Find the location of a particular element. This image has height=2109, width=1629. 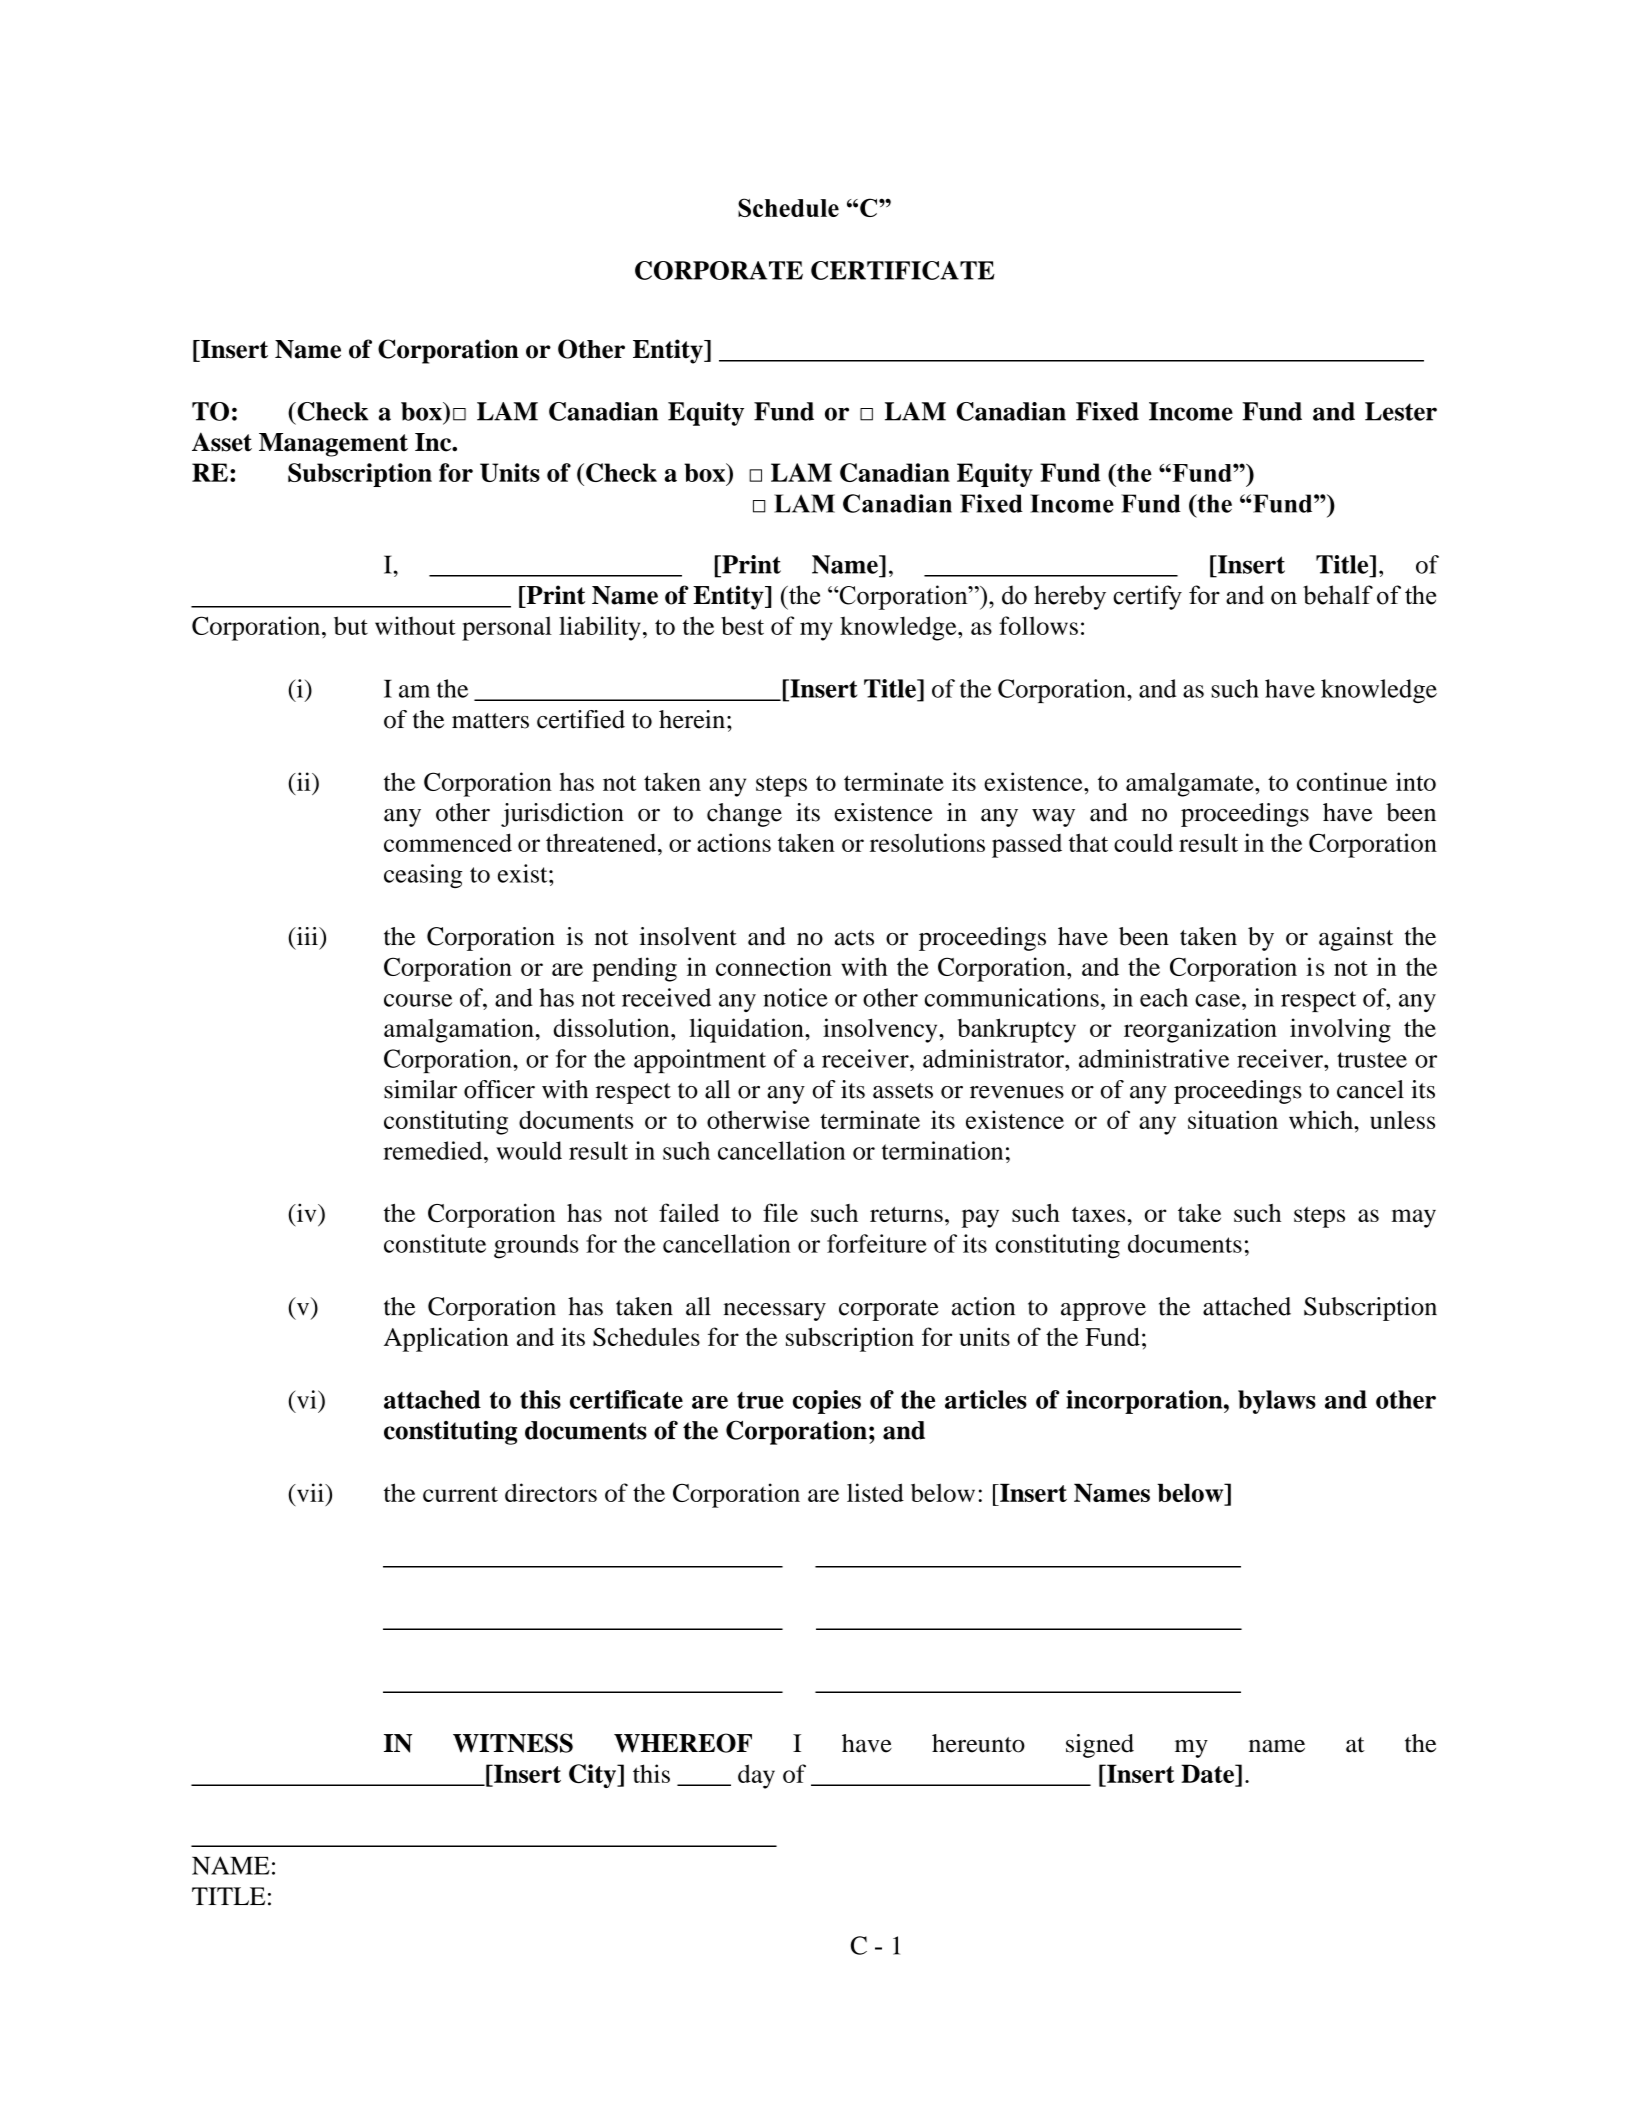

resolutions is located at coordinates (927, 842).
